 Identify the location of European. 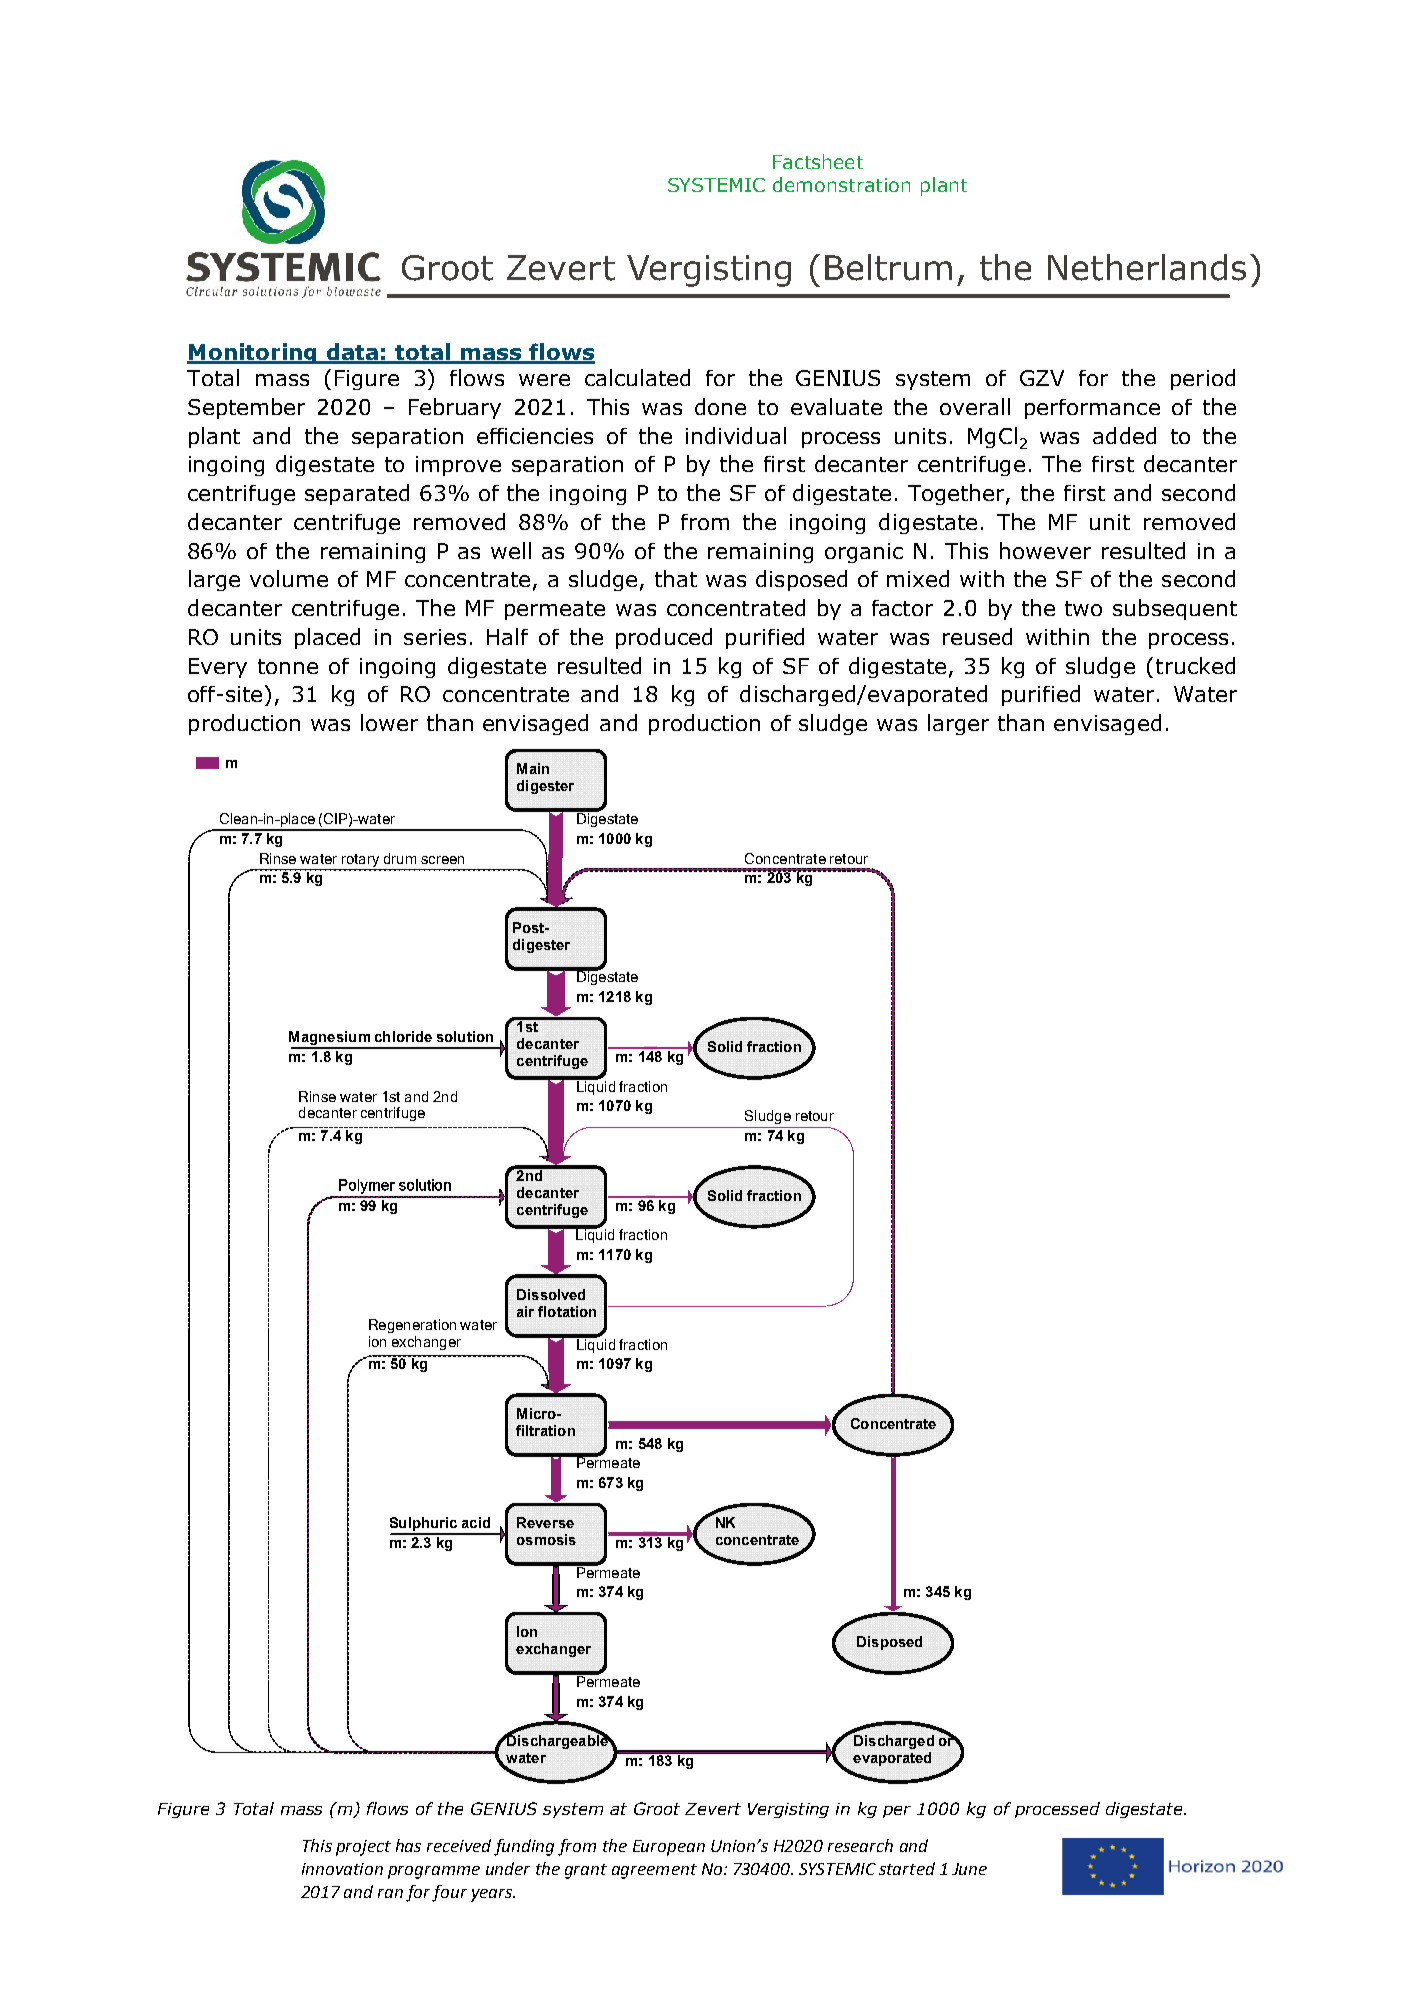
(669, 1848).
